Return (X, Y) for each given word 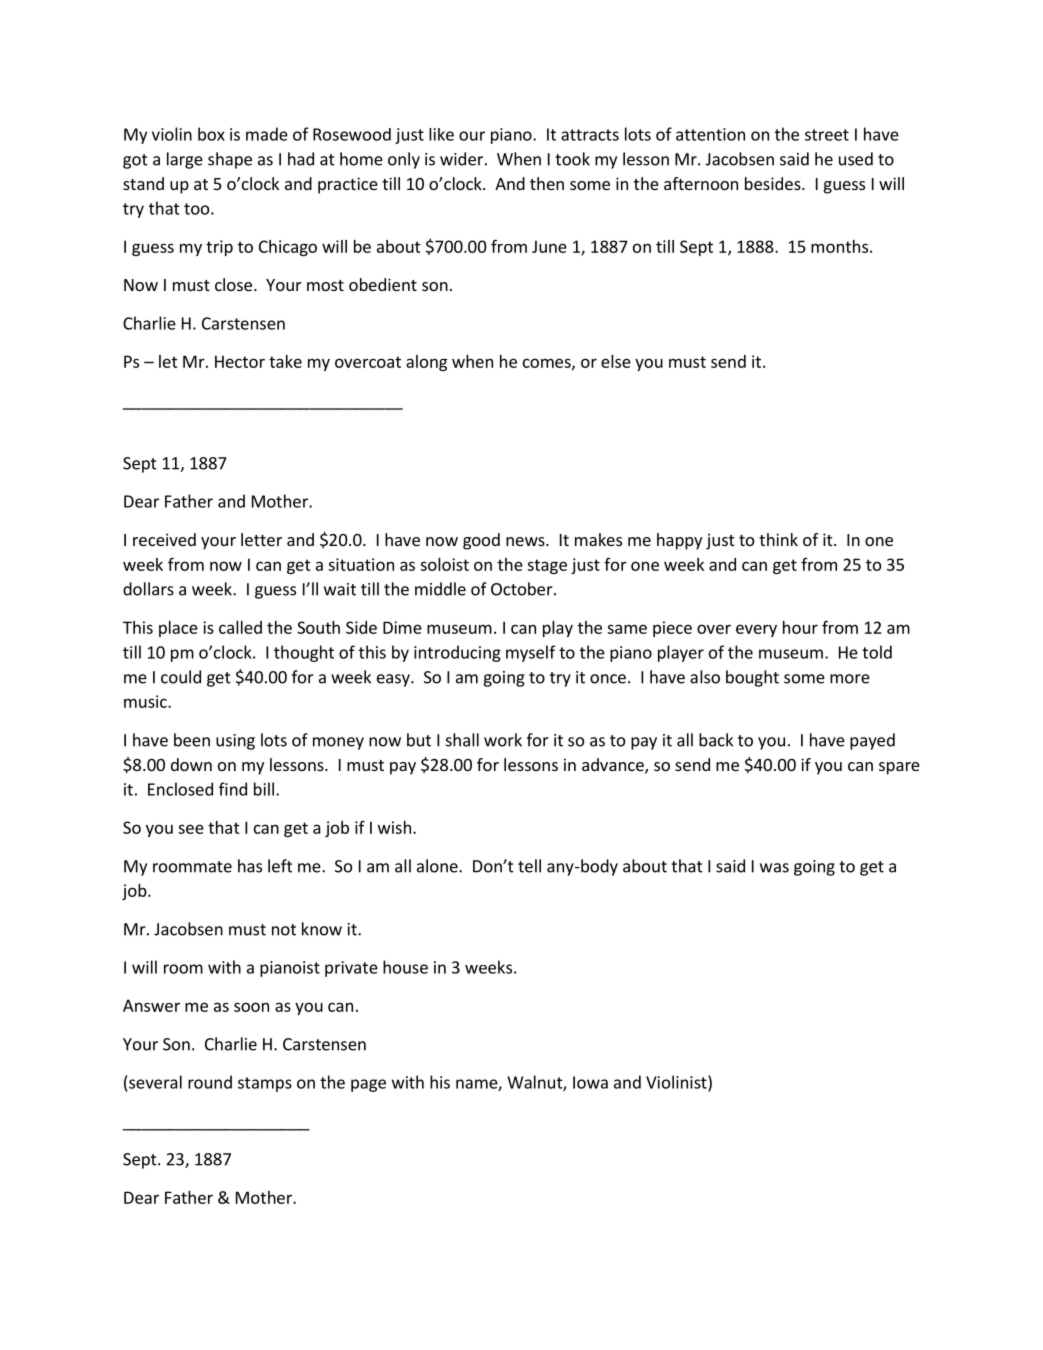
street (827, 135)
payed (872, 741)
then (547, 183)
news (526, 541)
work (503, 740)
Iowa (590, 1082)
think (778, 539)
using (235, 742)
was (774, 868)
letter (261, 539)
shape (230, 160)
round (210, 1082)
